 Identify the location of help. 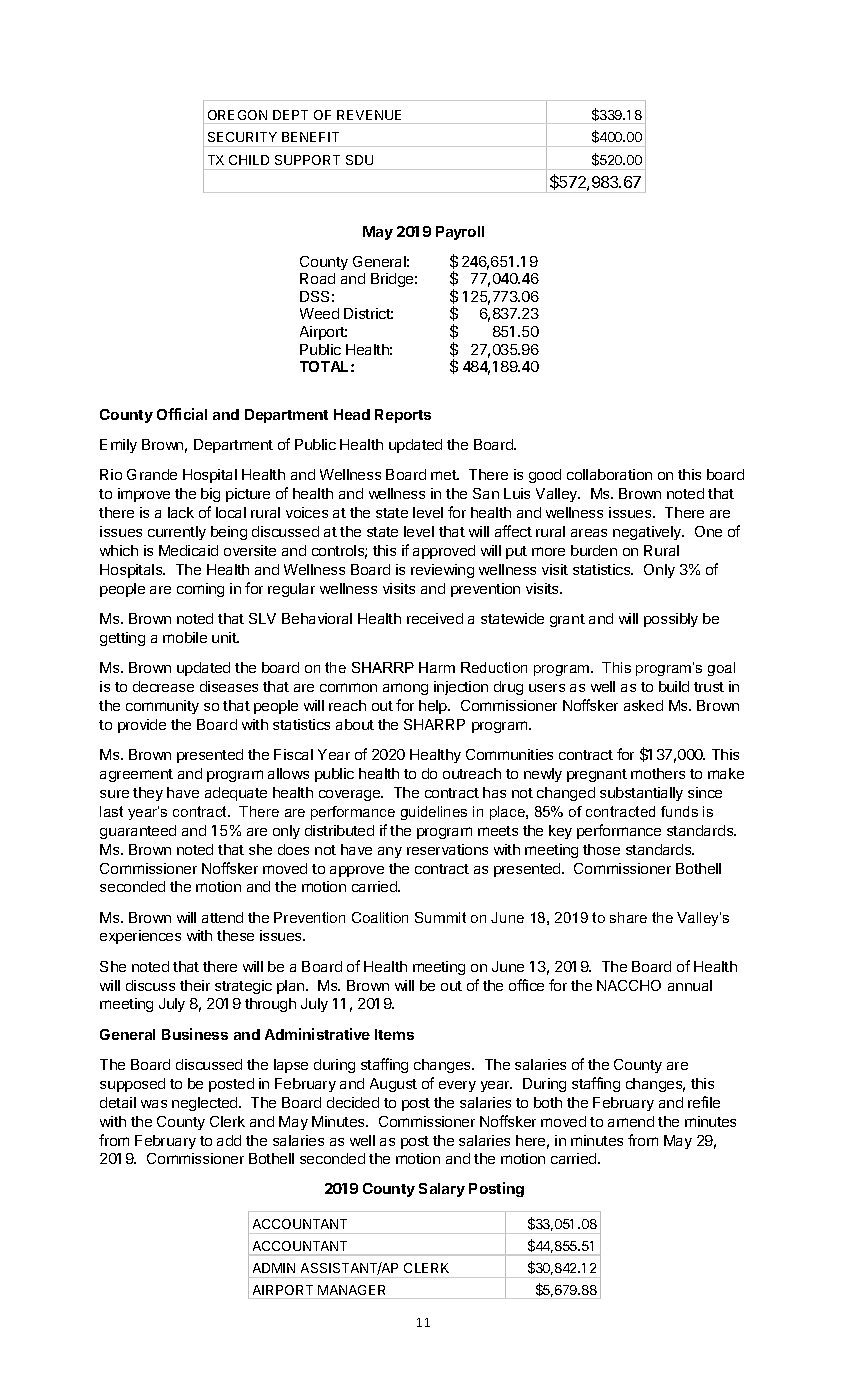
(434, 707).
